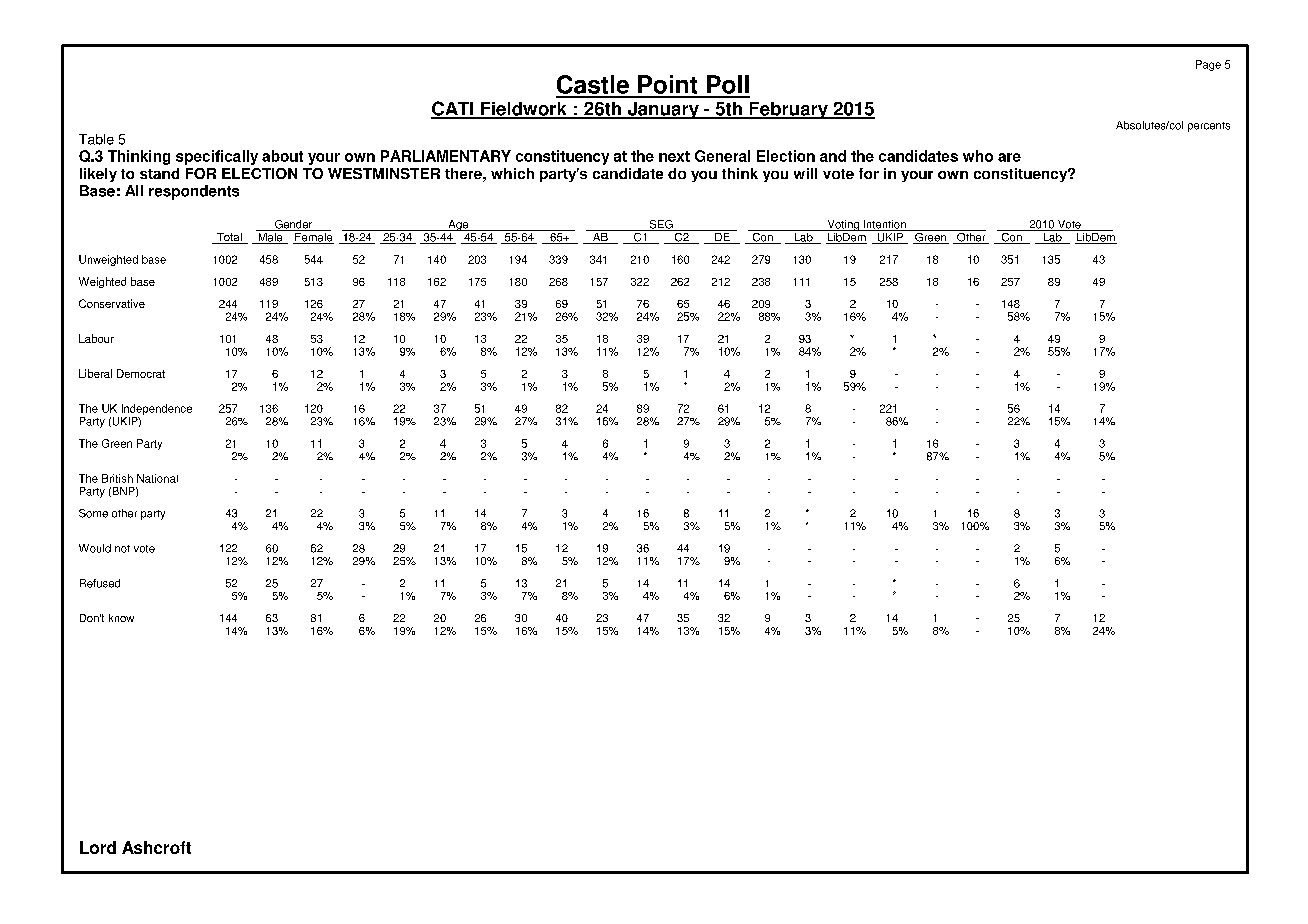 This screenshot has width=1308, height=924. Describe the element at coordinates (96, 139) in the screenshot. I see `Table` at that location.
